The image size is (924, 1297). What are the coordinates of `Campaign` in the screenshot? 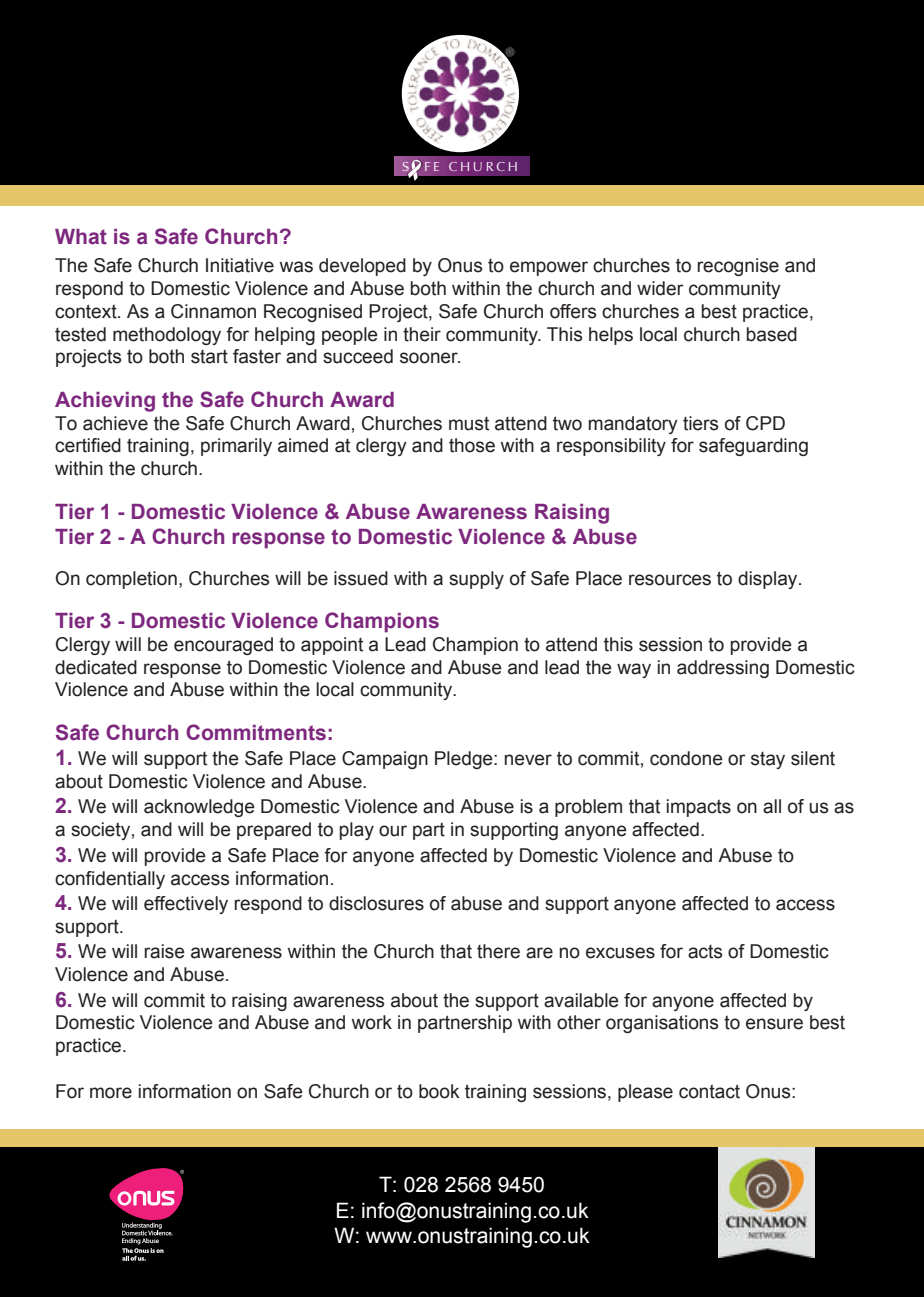 It's located at (385, 760).
